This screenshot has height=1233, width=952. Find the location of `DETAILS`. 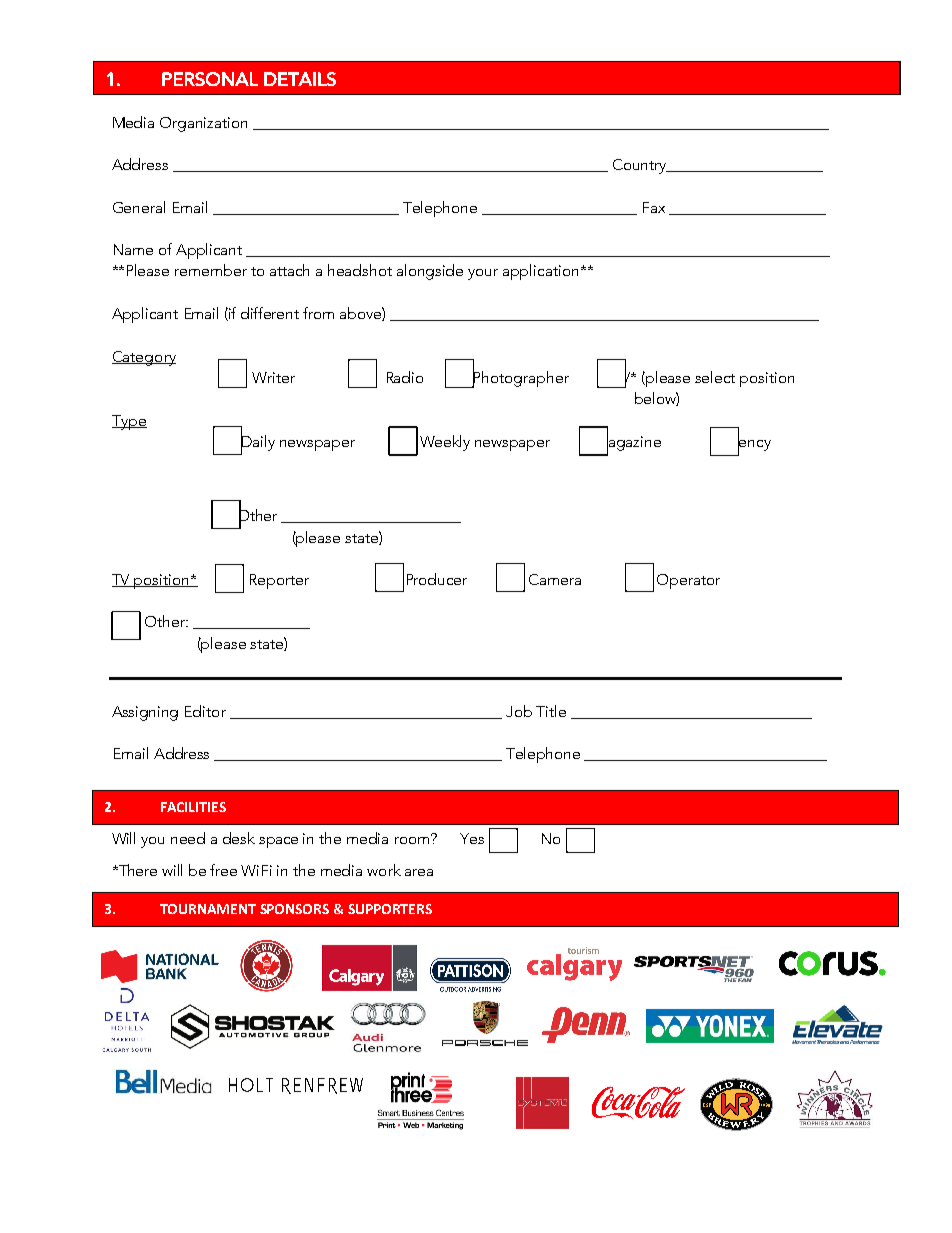

DETAILS is located at coordinates (300, 79).
